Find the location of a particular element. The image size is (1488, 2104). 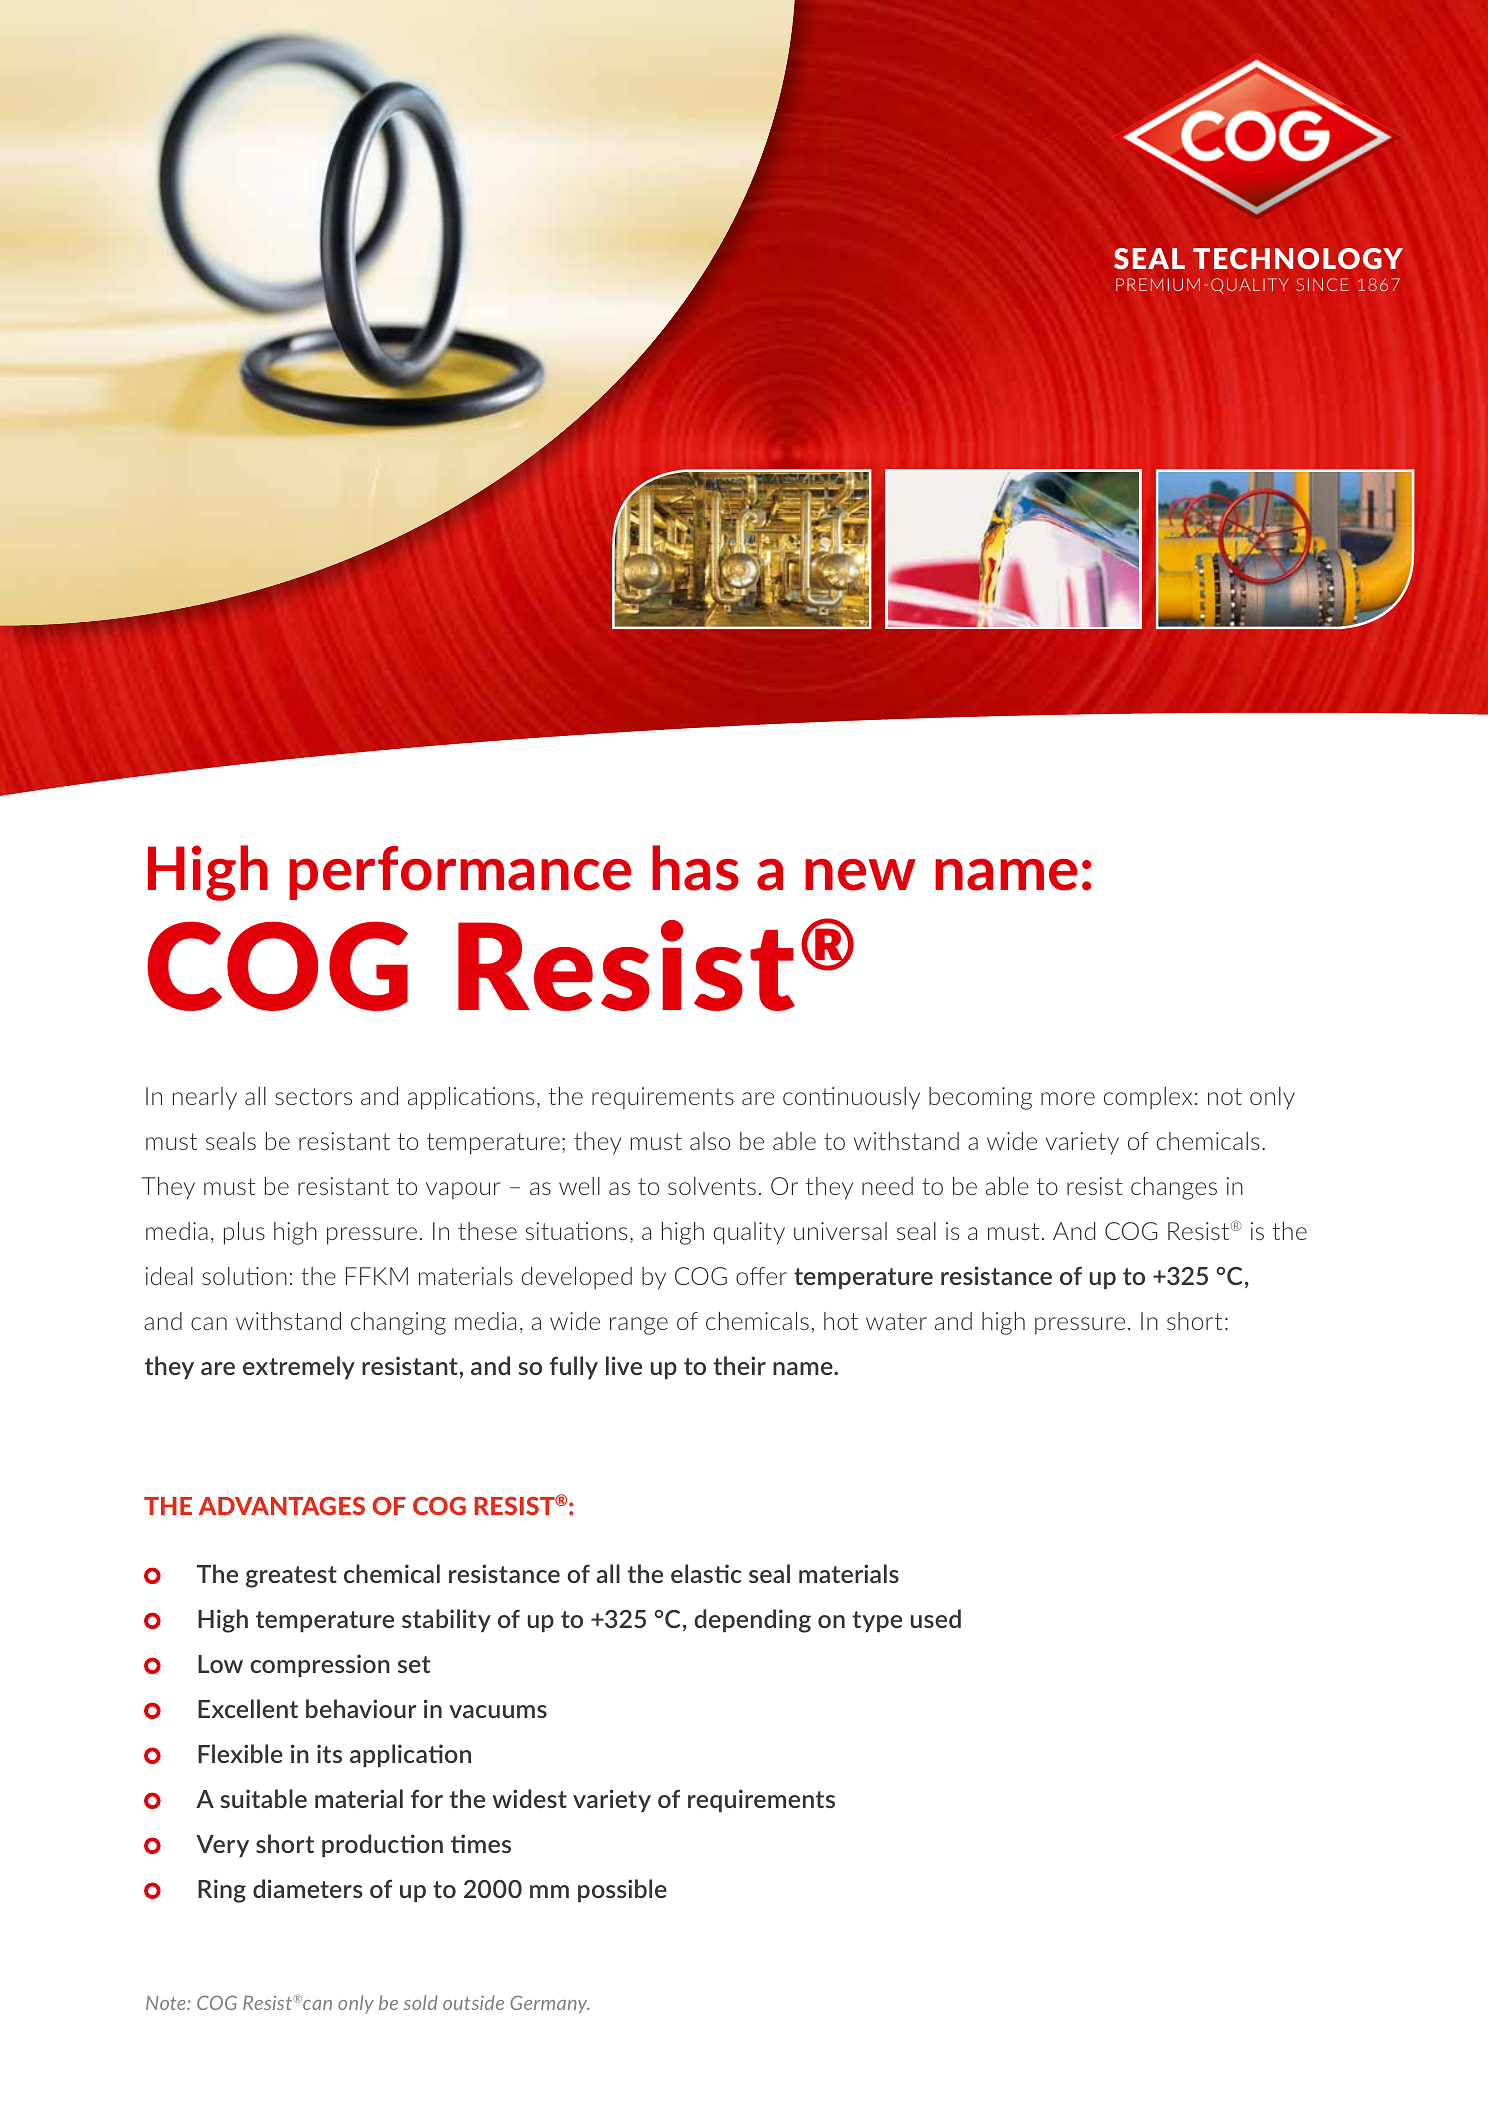

sectors is located at coordinates (313, 1096).
